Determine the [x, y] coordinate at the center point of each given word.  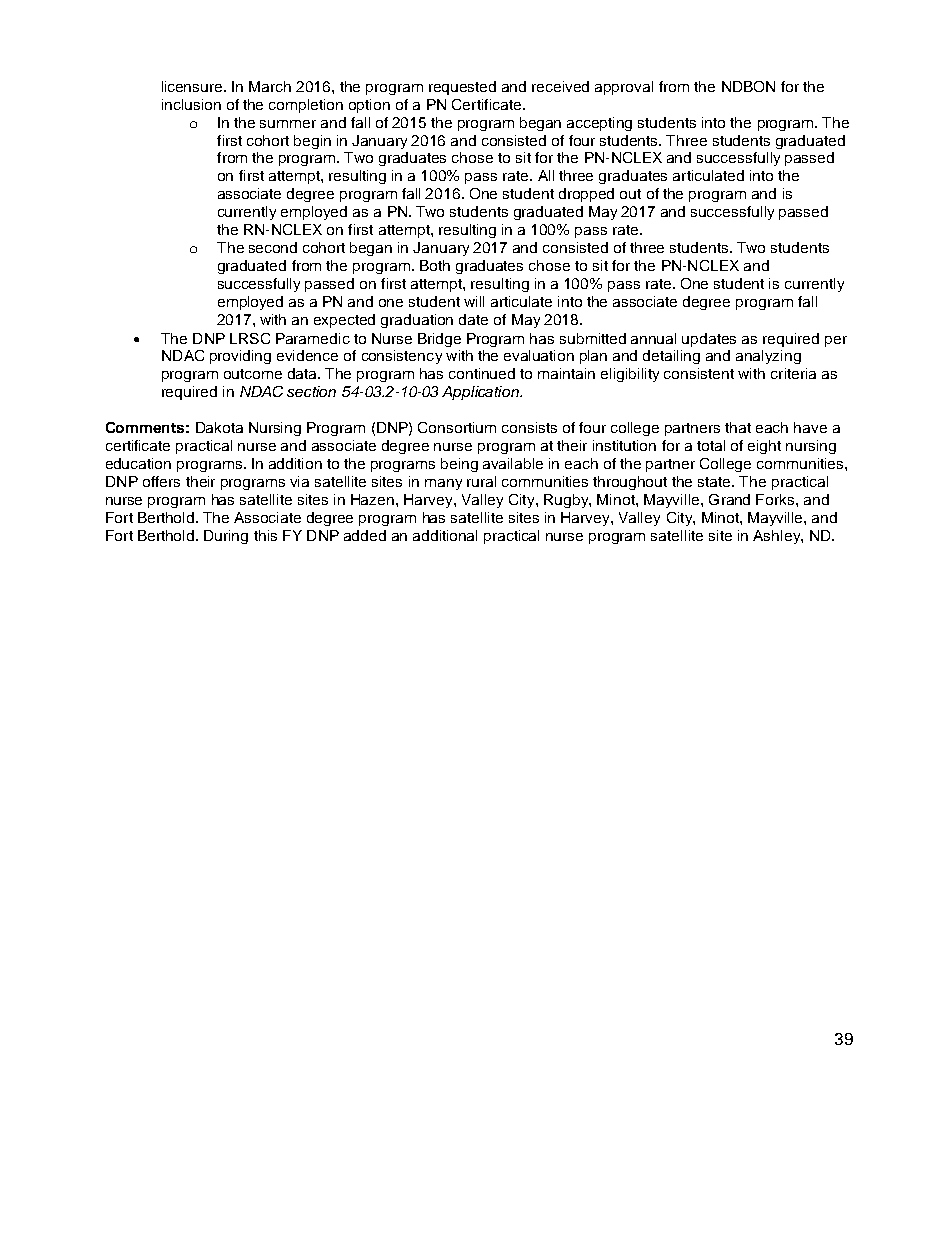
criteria [793, 373]
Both [435, 265]
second [273, 247]
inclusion [191, 104]
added [365, 535]
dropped [586, 195]
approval [624, 88]
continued [482, 373]
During [226, 537]
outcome [253, 374]
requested [462, 88]
